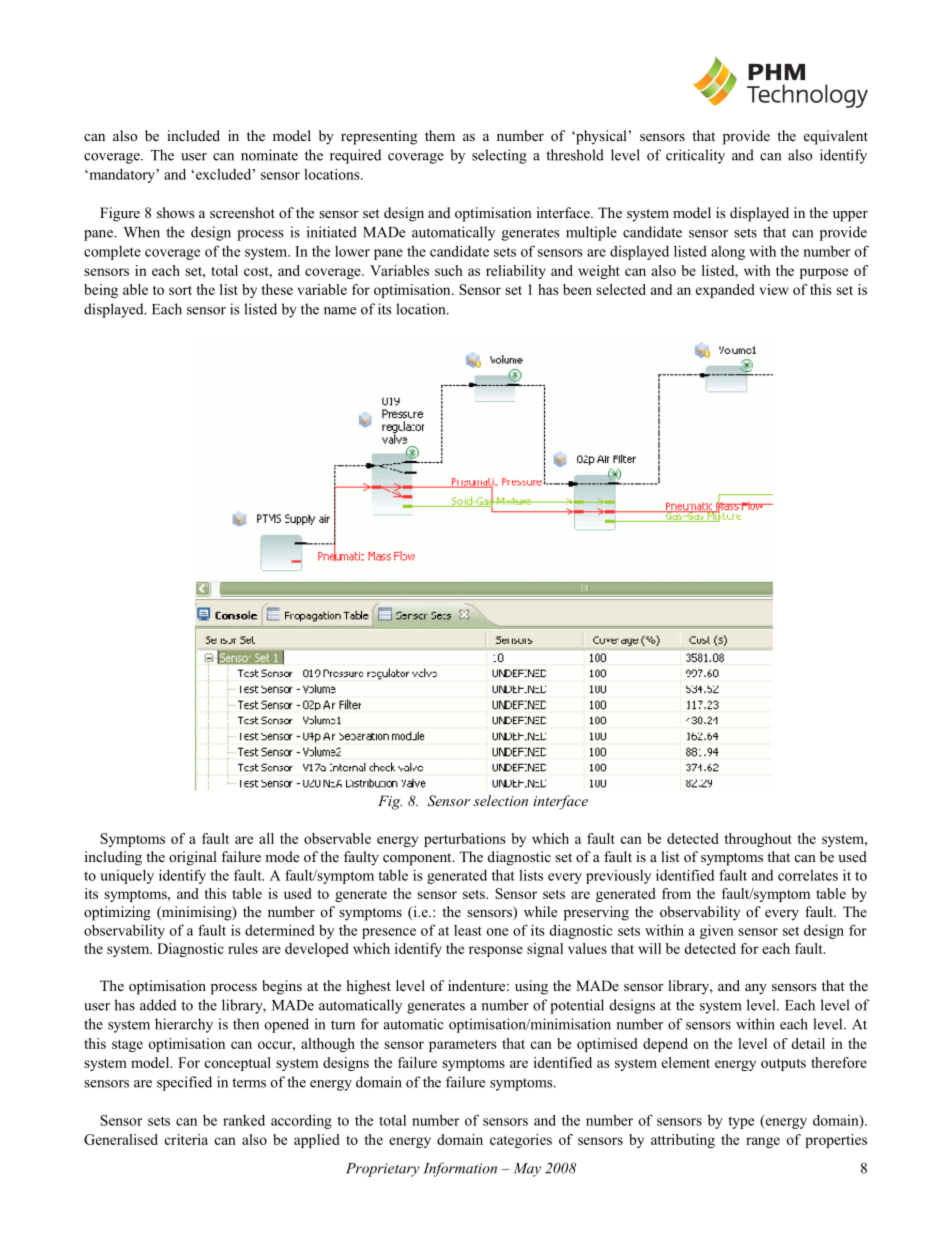 The width and height of the image is (952, 1233). I want to click on criteria, so click(186, 1139).
